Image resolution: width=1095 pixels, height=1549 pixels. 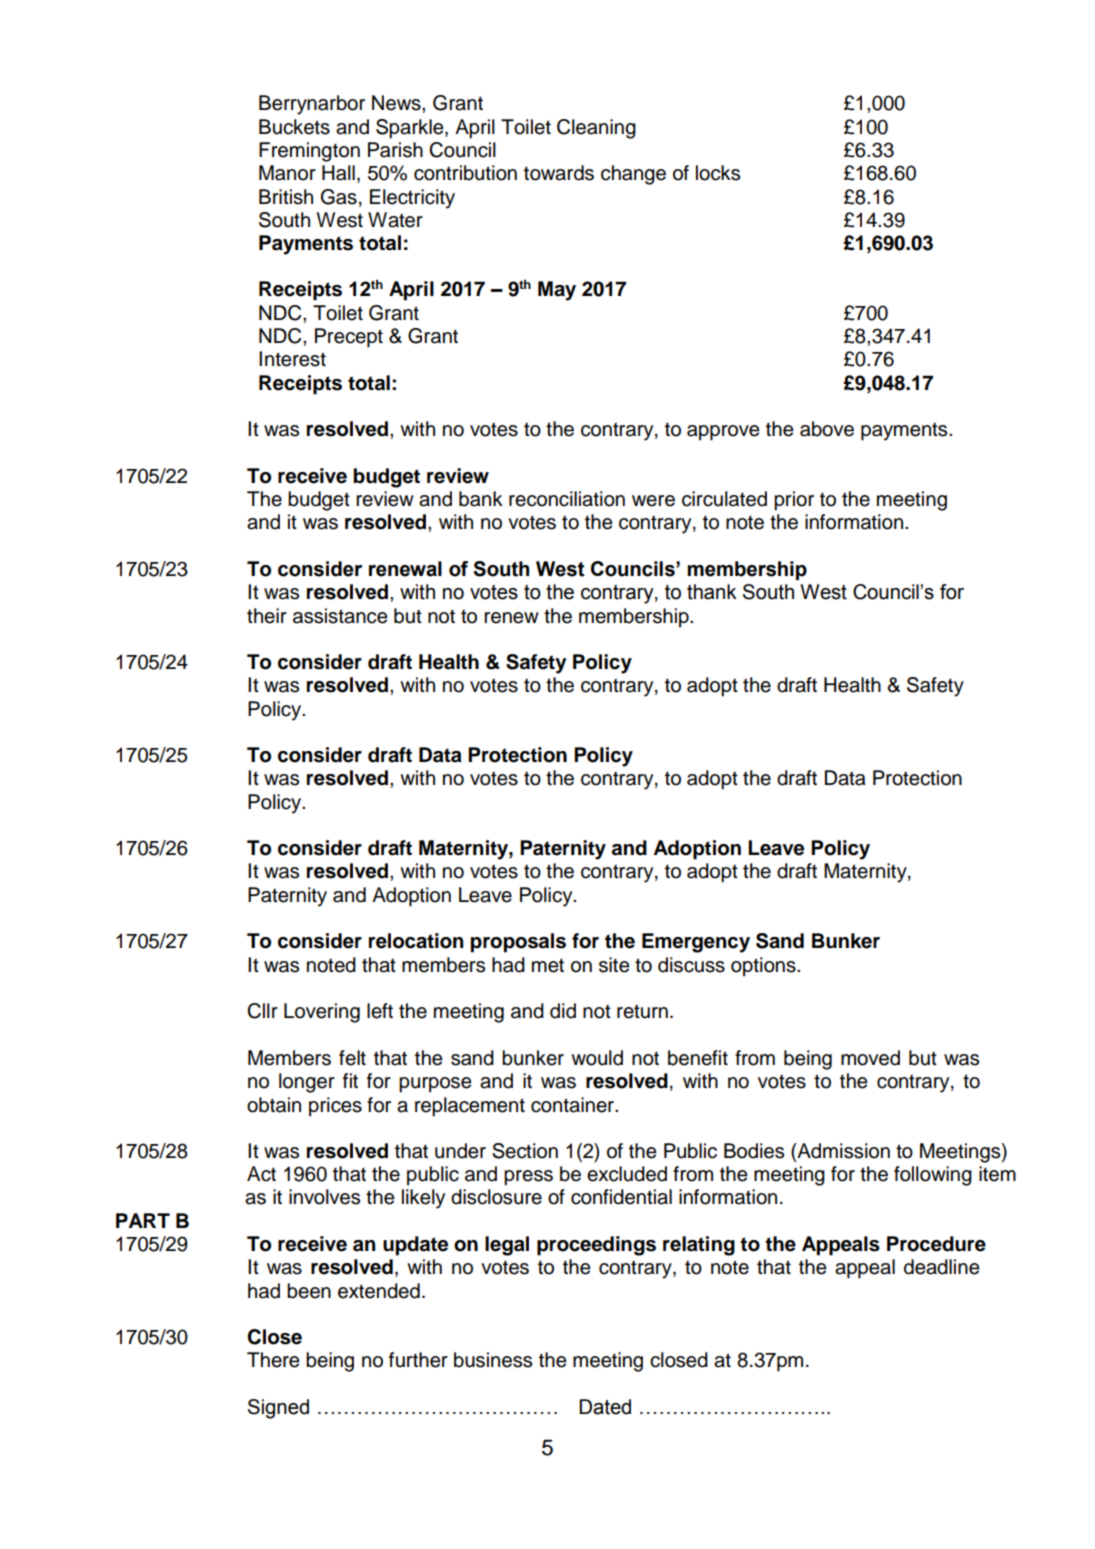 What do you see at coordinates (718, 173) in the document?
I see `locks` at bounding box center [718, 173].
